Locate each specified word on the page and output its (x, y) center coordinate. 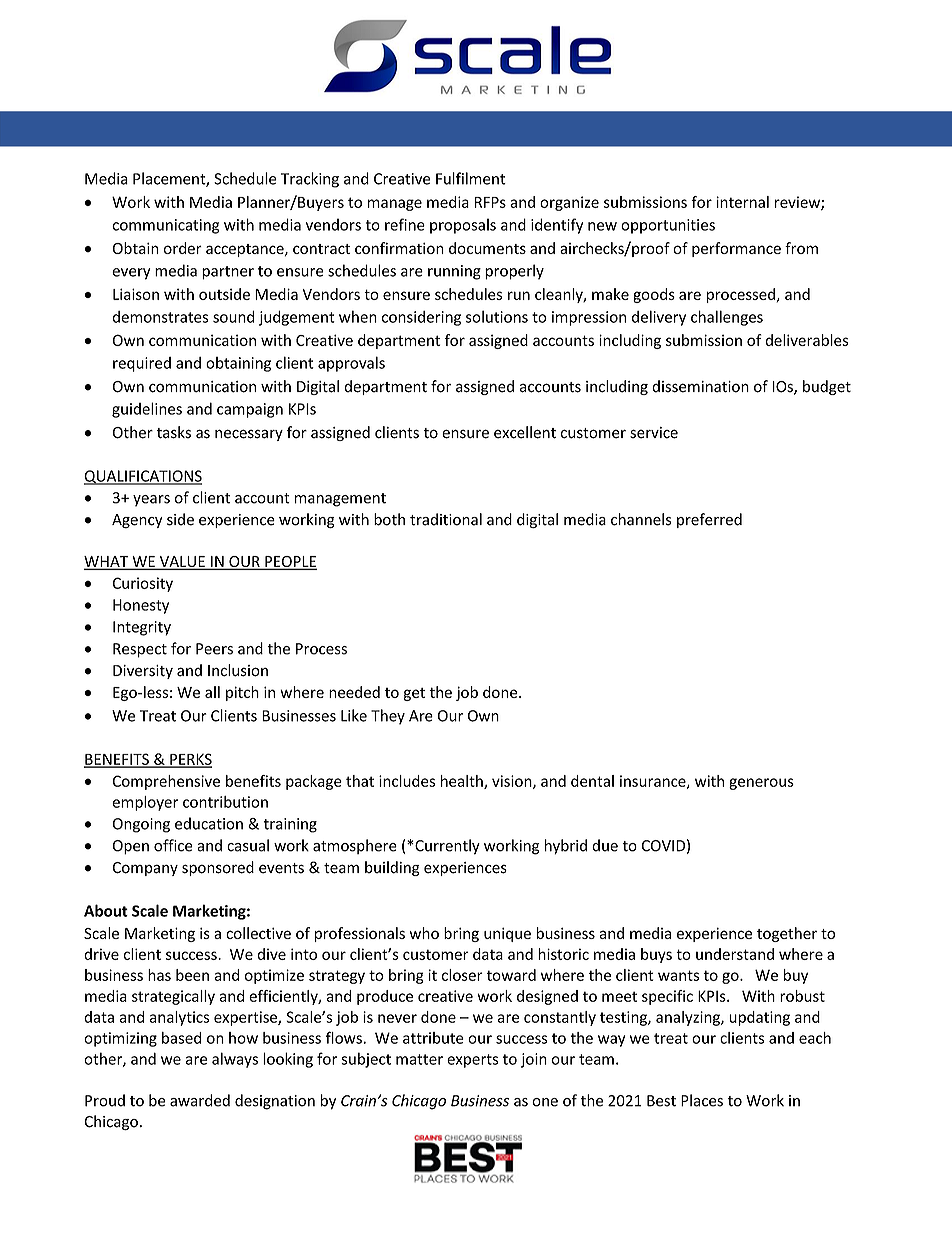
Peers (214, 649)
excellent (525, 432)
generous (761, 784)
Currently (446, 847)
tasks (174, 432)
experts (472, 1061)
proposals (463, 226)
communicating (166, 226)
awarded (200, 1100)
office (173, 845)
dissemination (700, 386)
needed (354, 692)
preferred (709, 520)
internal (742, 202)
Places (702, 1100)
